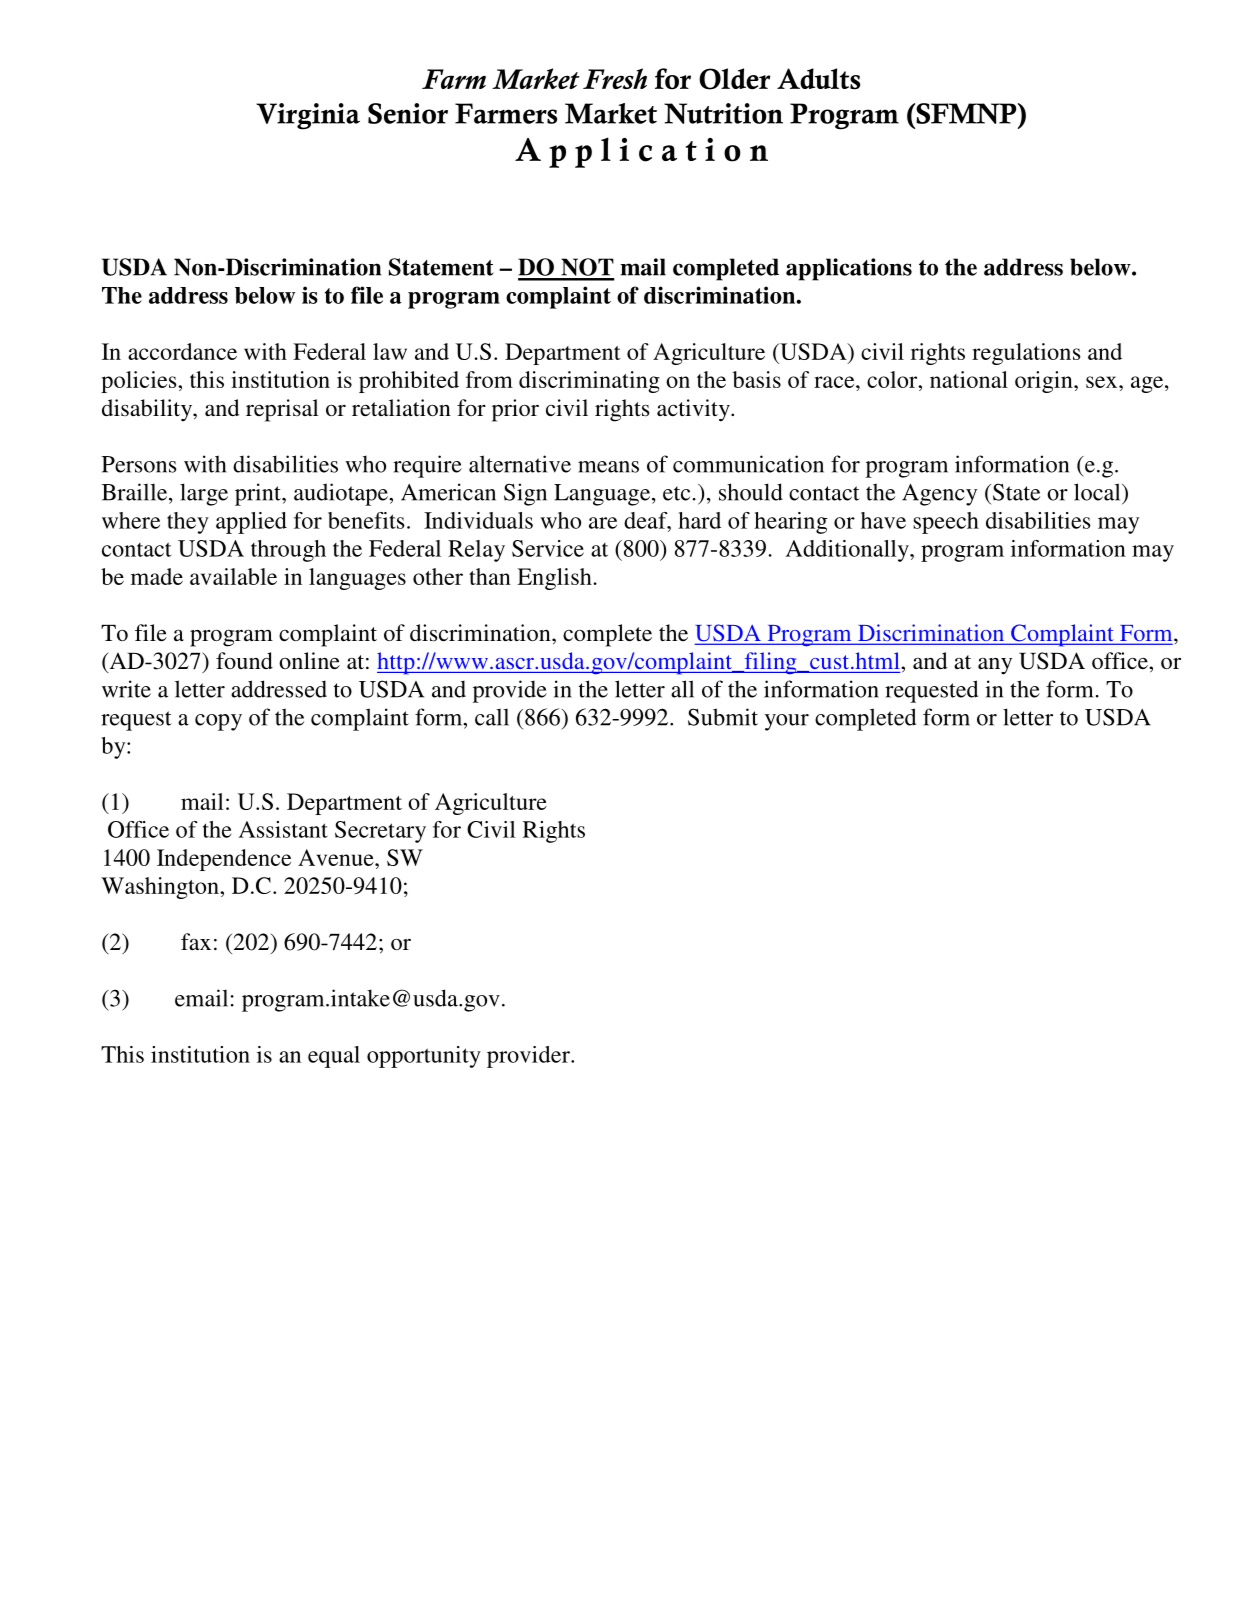 The image size is (1247, 1614). I want to click on Virginia, so click(308, 116).
